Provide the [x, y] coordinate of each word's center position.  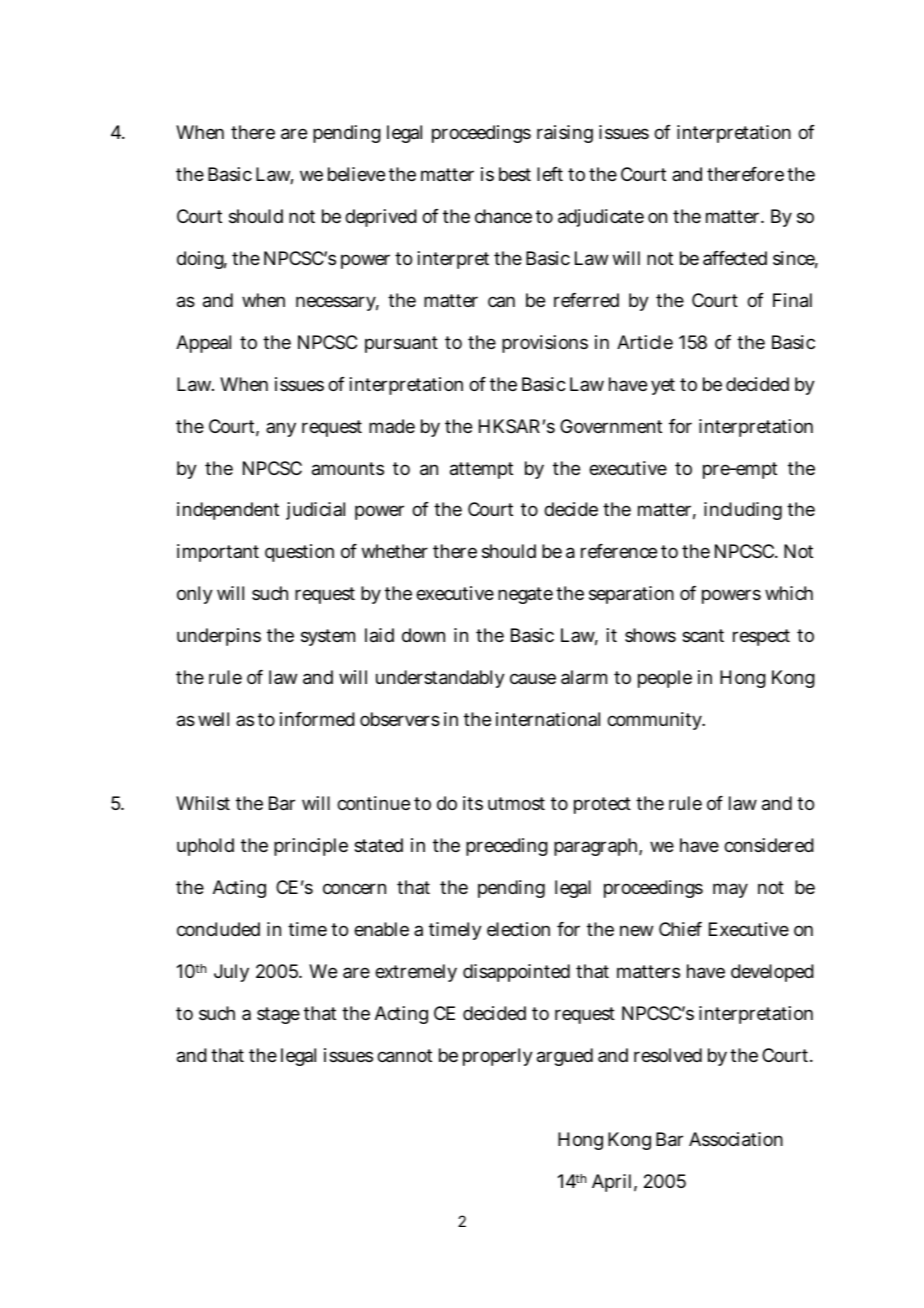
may [730, 890]
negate [525, 595]
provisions [545, 344]
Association [736, 1139]
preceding [507, 847]
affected [735, 258]
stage [278, 1015]
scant [703, 636]
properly [498, 1057]
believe [356, 174]
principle [311, 847]
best [515, 174]
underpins [219, 637]
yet [663, 386]
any [281, 429]
